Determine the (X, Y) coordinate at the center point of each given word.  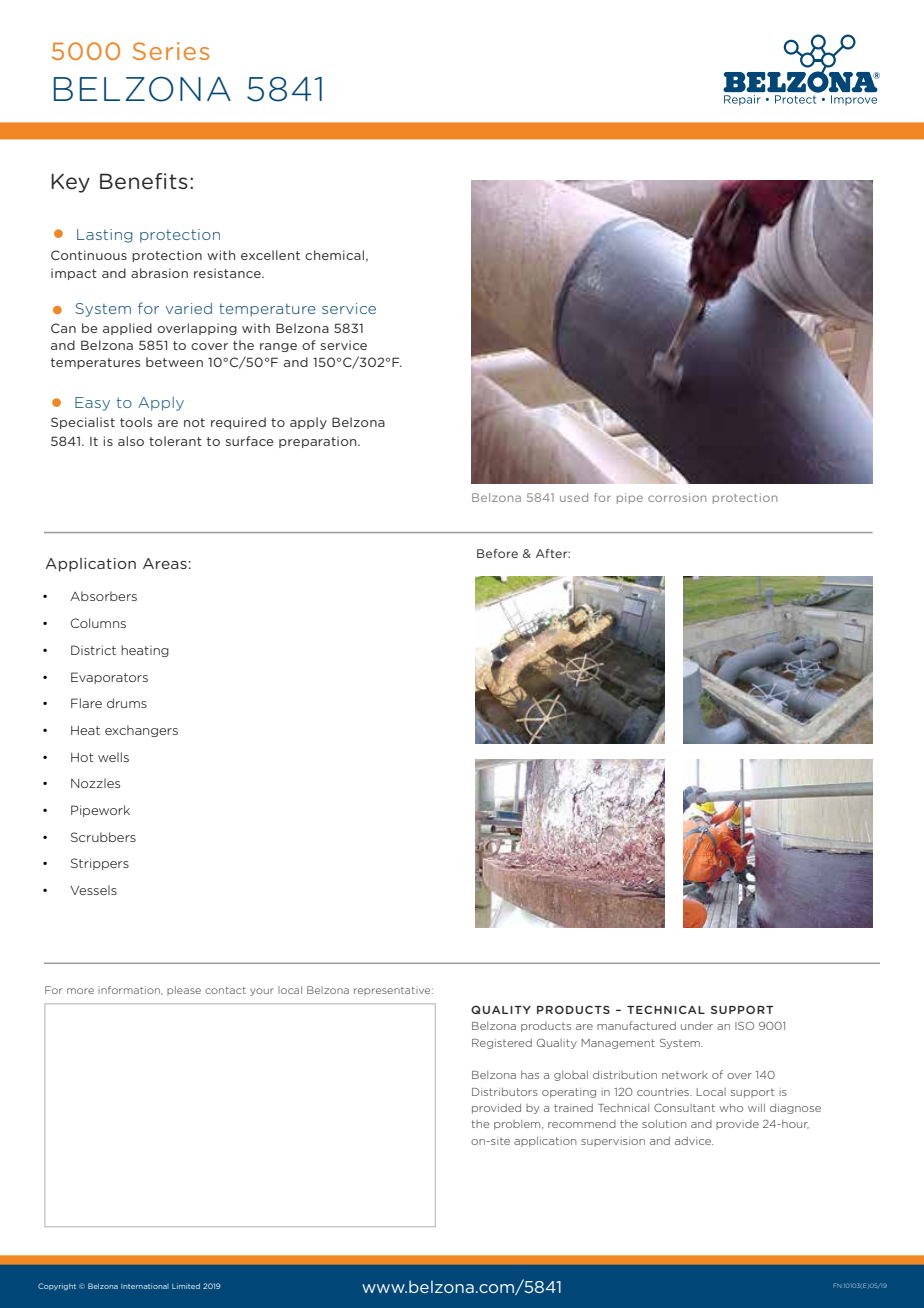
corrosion (677, 497)
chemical (334, 255)
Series (171, 51)
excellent (270, 255)
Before (497, 553)
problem (518, 1125)
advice (694, 1141)
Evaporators (109, 678)
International (145, 1286)
